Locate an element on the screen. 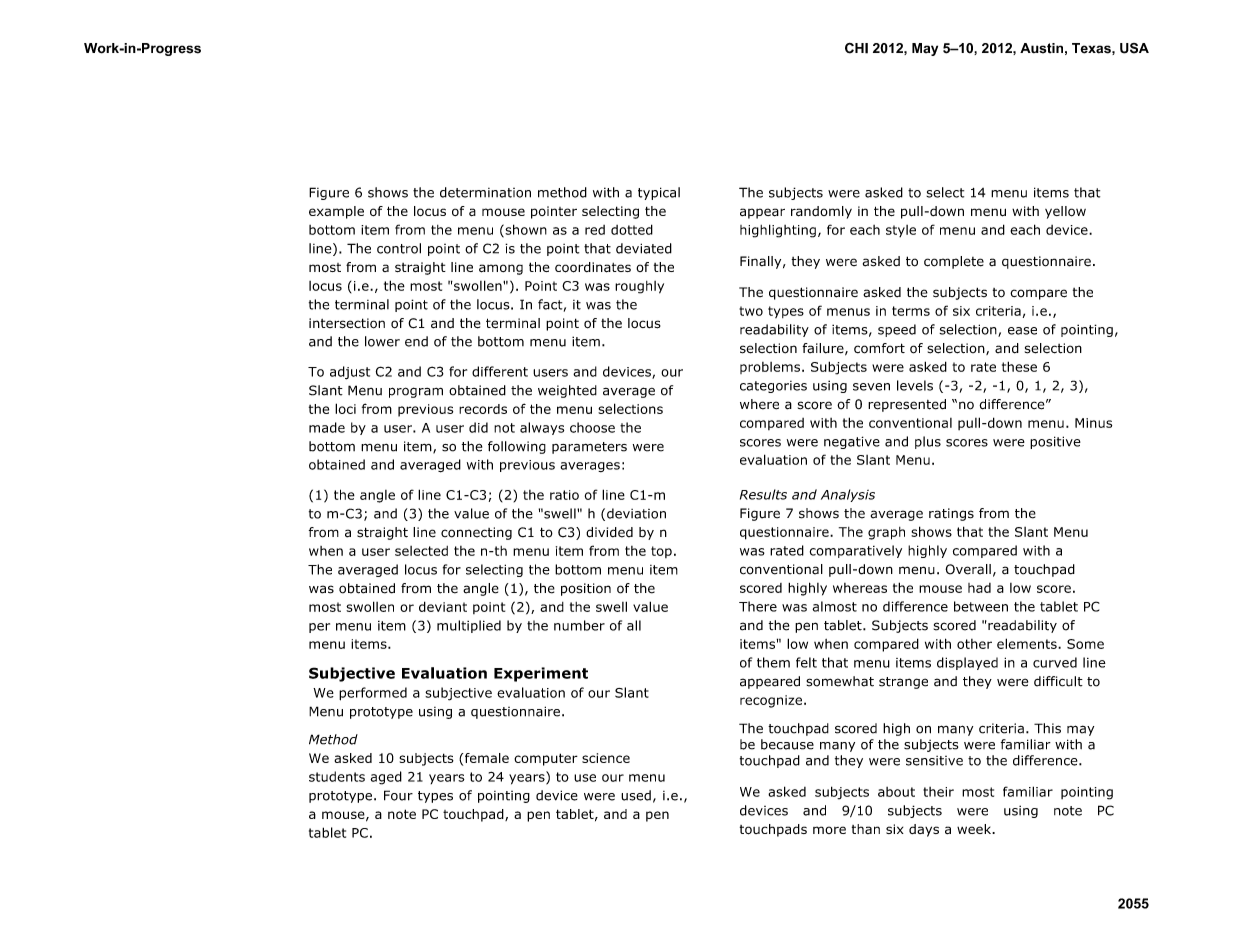  determination is located at coordinates (485, 192).
